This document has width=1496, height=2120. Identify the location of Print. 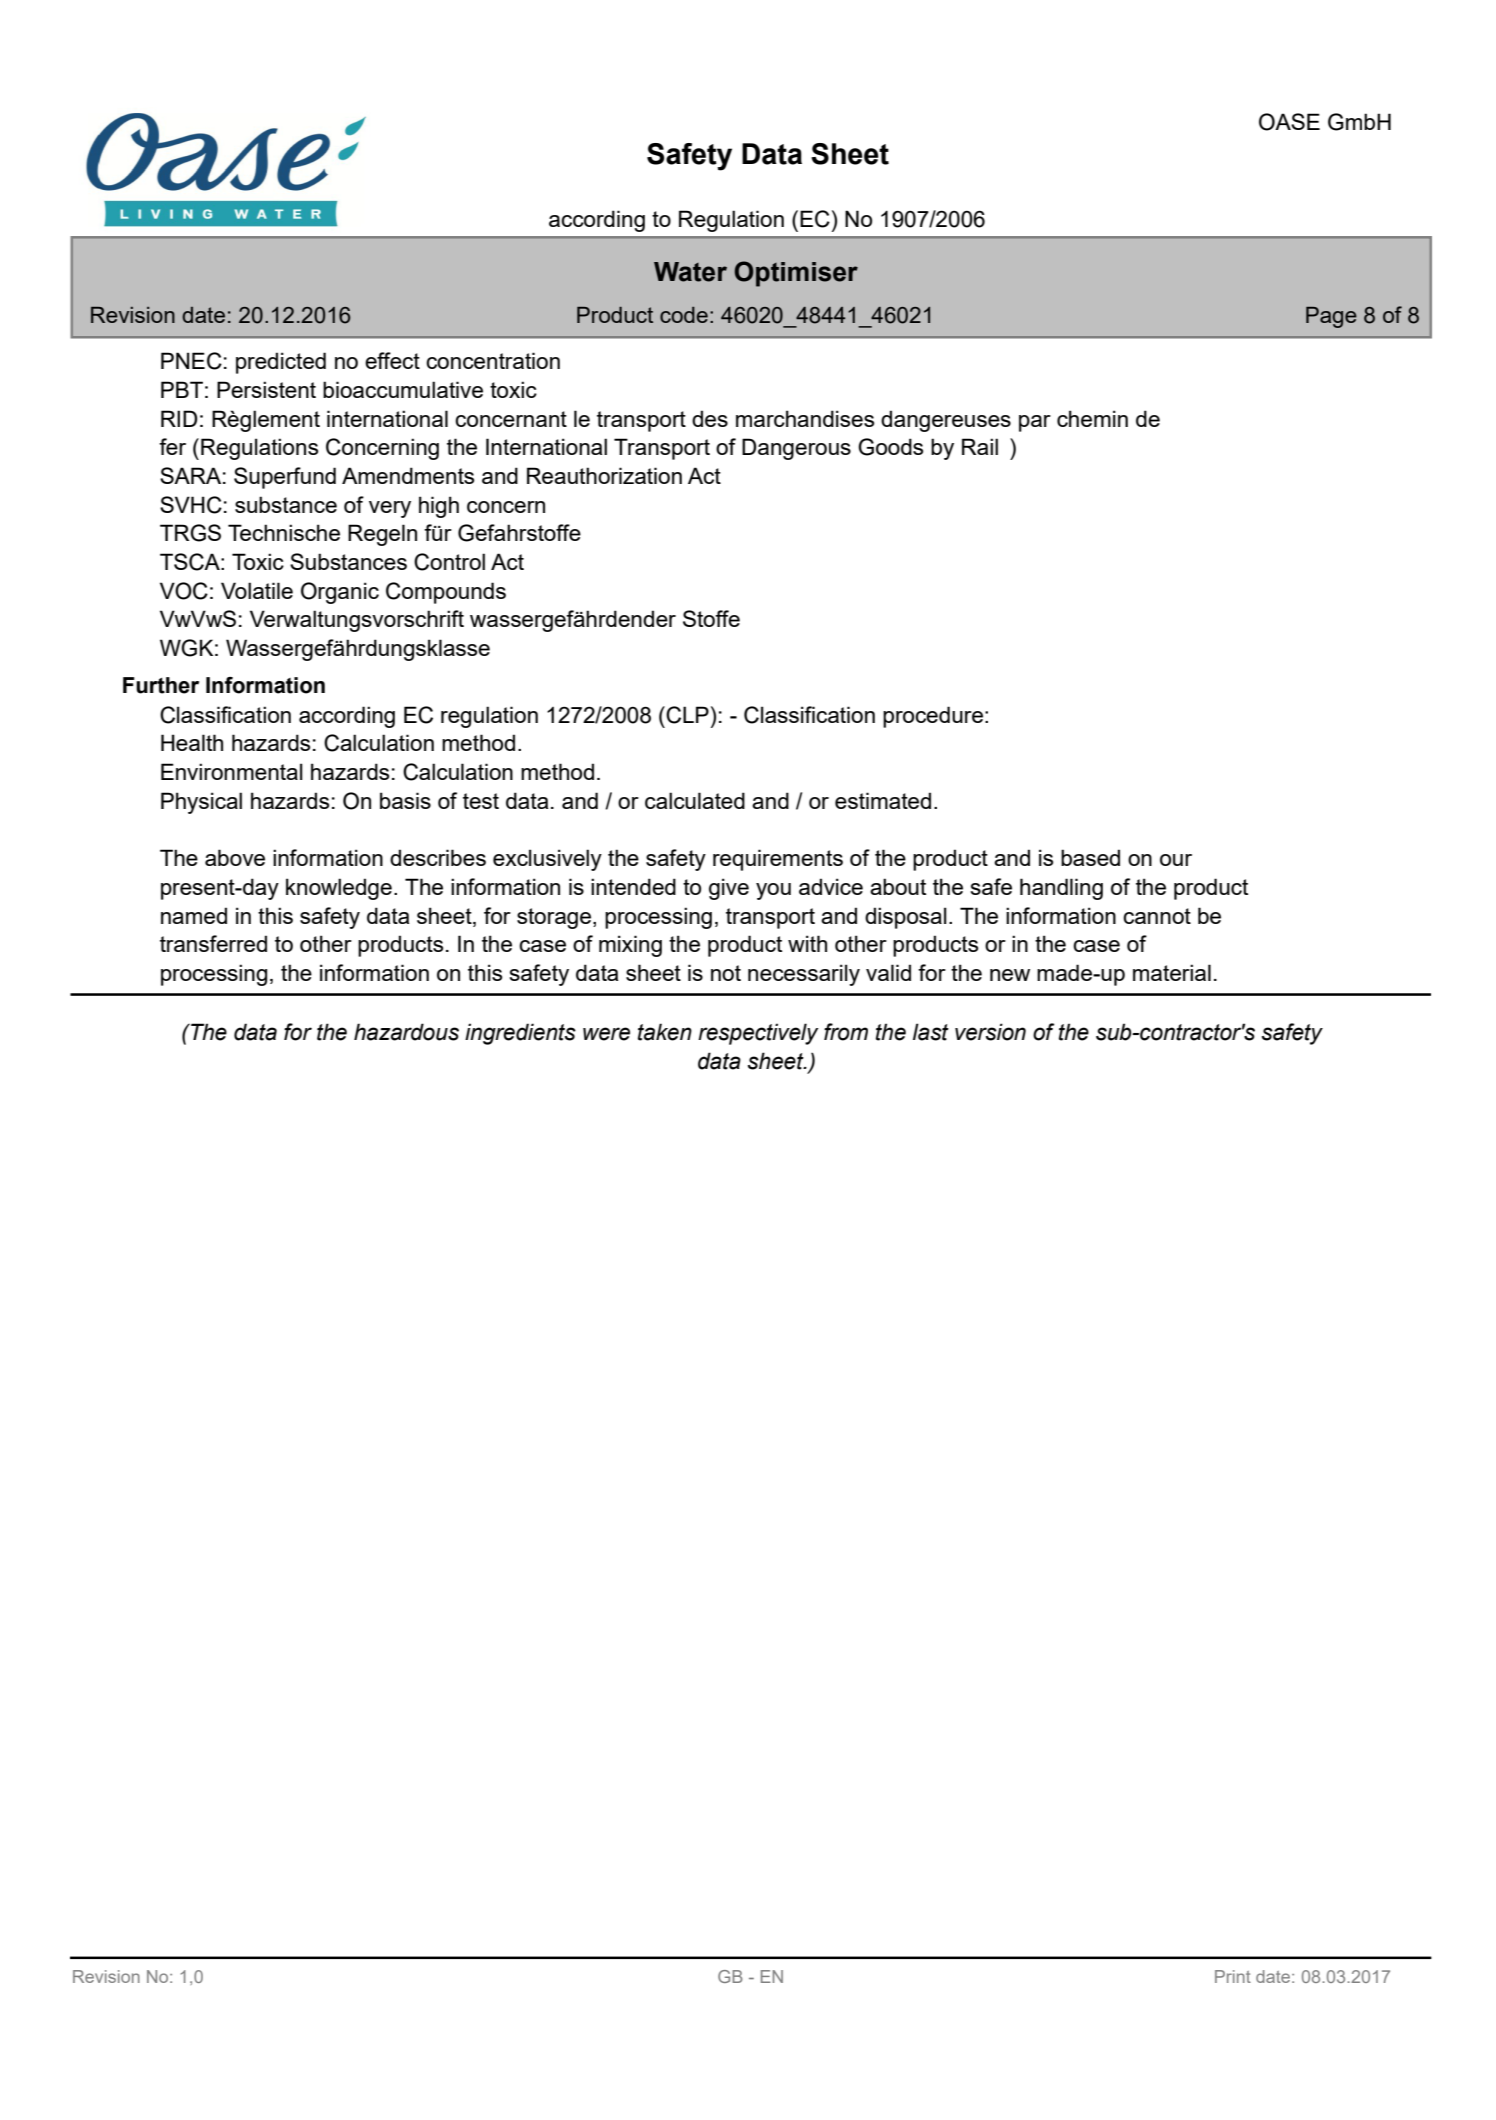
(1233, 1976).
